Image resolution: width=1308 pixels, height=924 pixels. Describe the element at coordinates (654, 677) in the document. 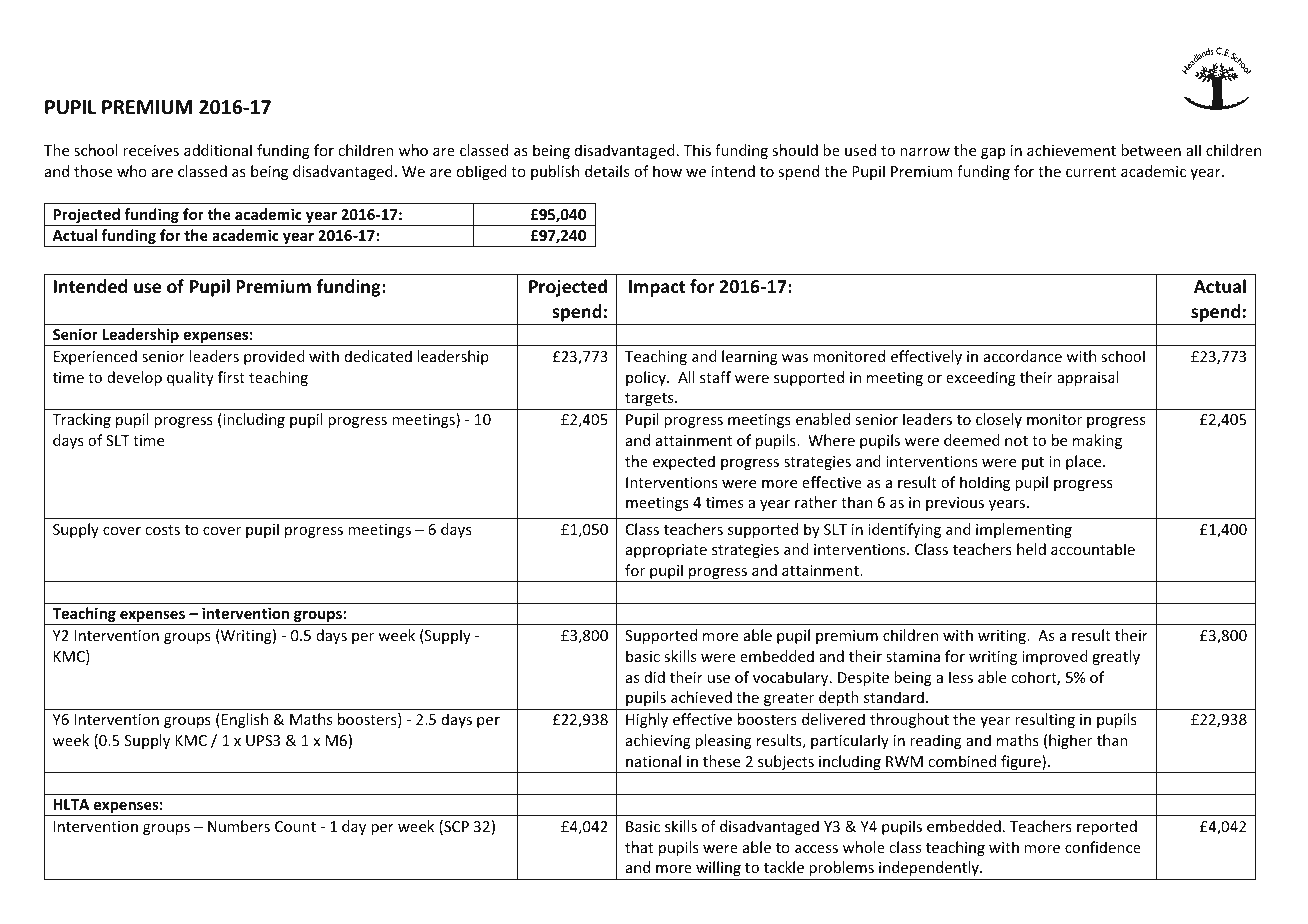

I see `did` at that location.
